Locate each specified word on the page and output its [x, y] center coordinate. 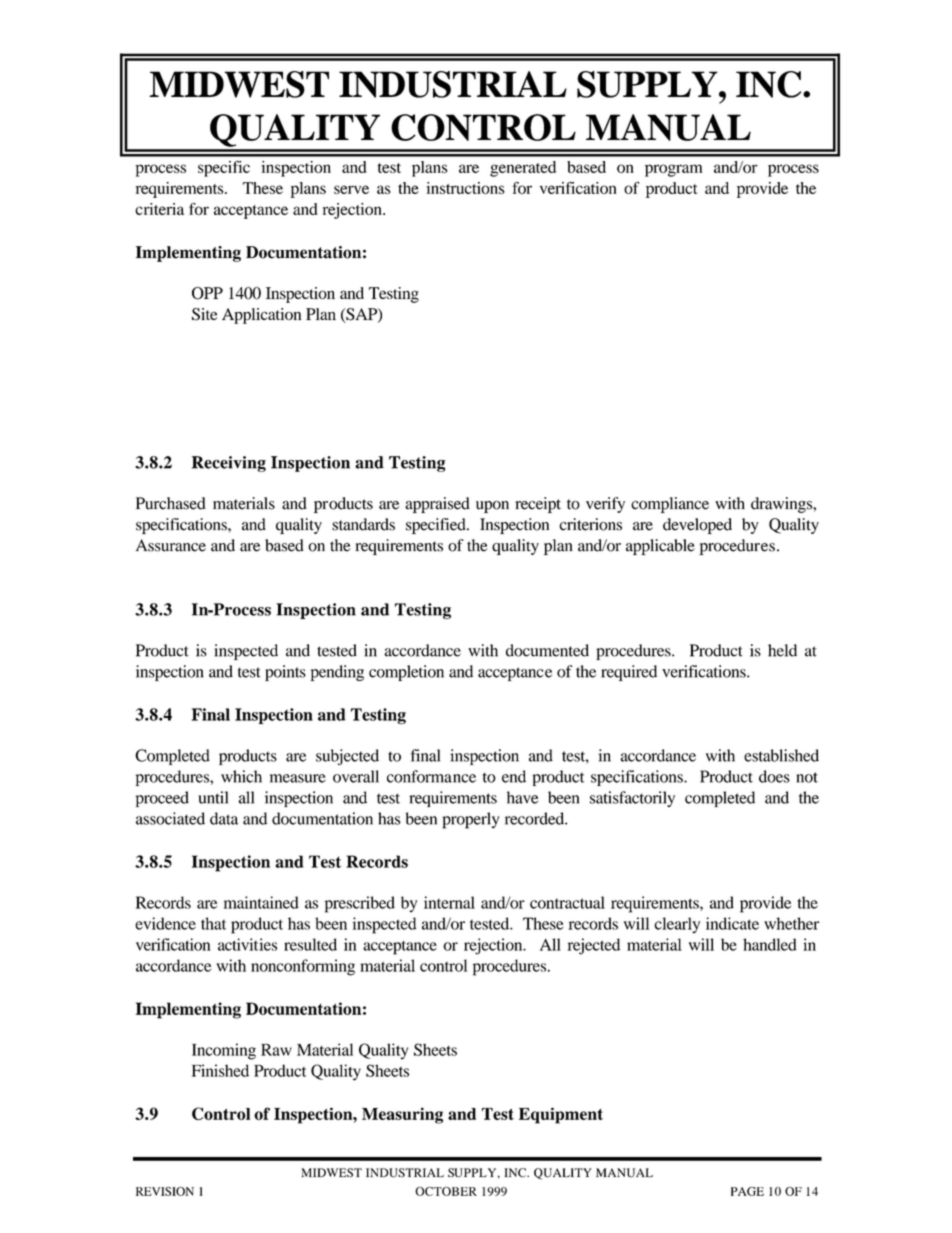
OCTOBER [446, 1191]
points [285, 673]
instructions [465, 188]
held [782, 650]
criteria [159, 209]
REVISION [165, 1191]
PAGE [747, 1191]
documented [547, 650]
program [674, 170]
